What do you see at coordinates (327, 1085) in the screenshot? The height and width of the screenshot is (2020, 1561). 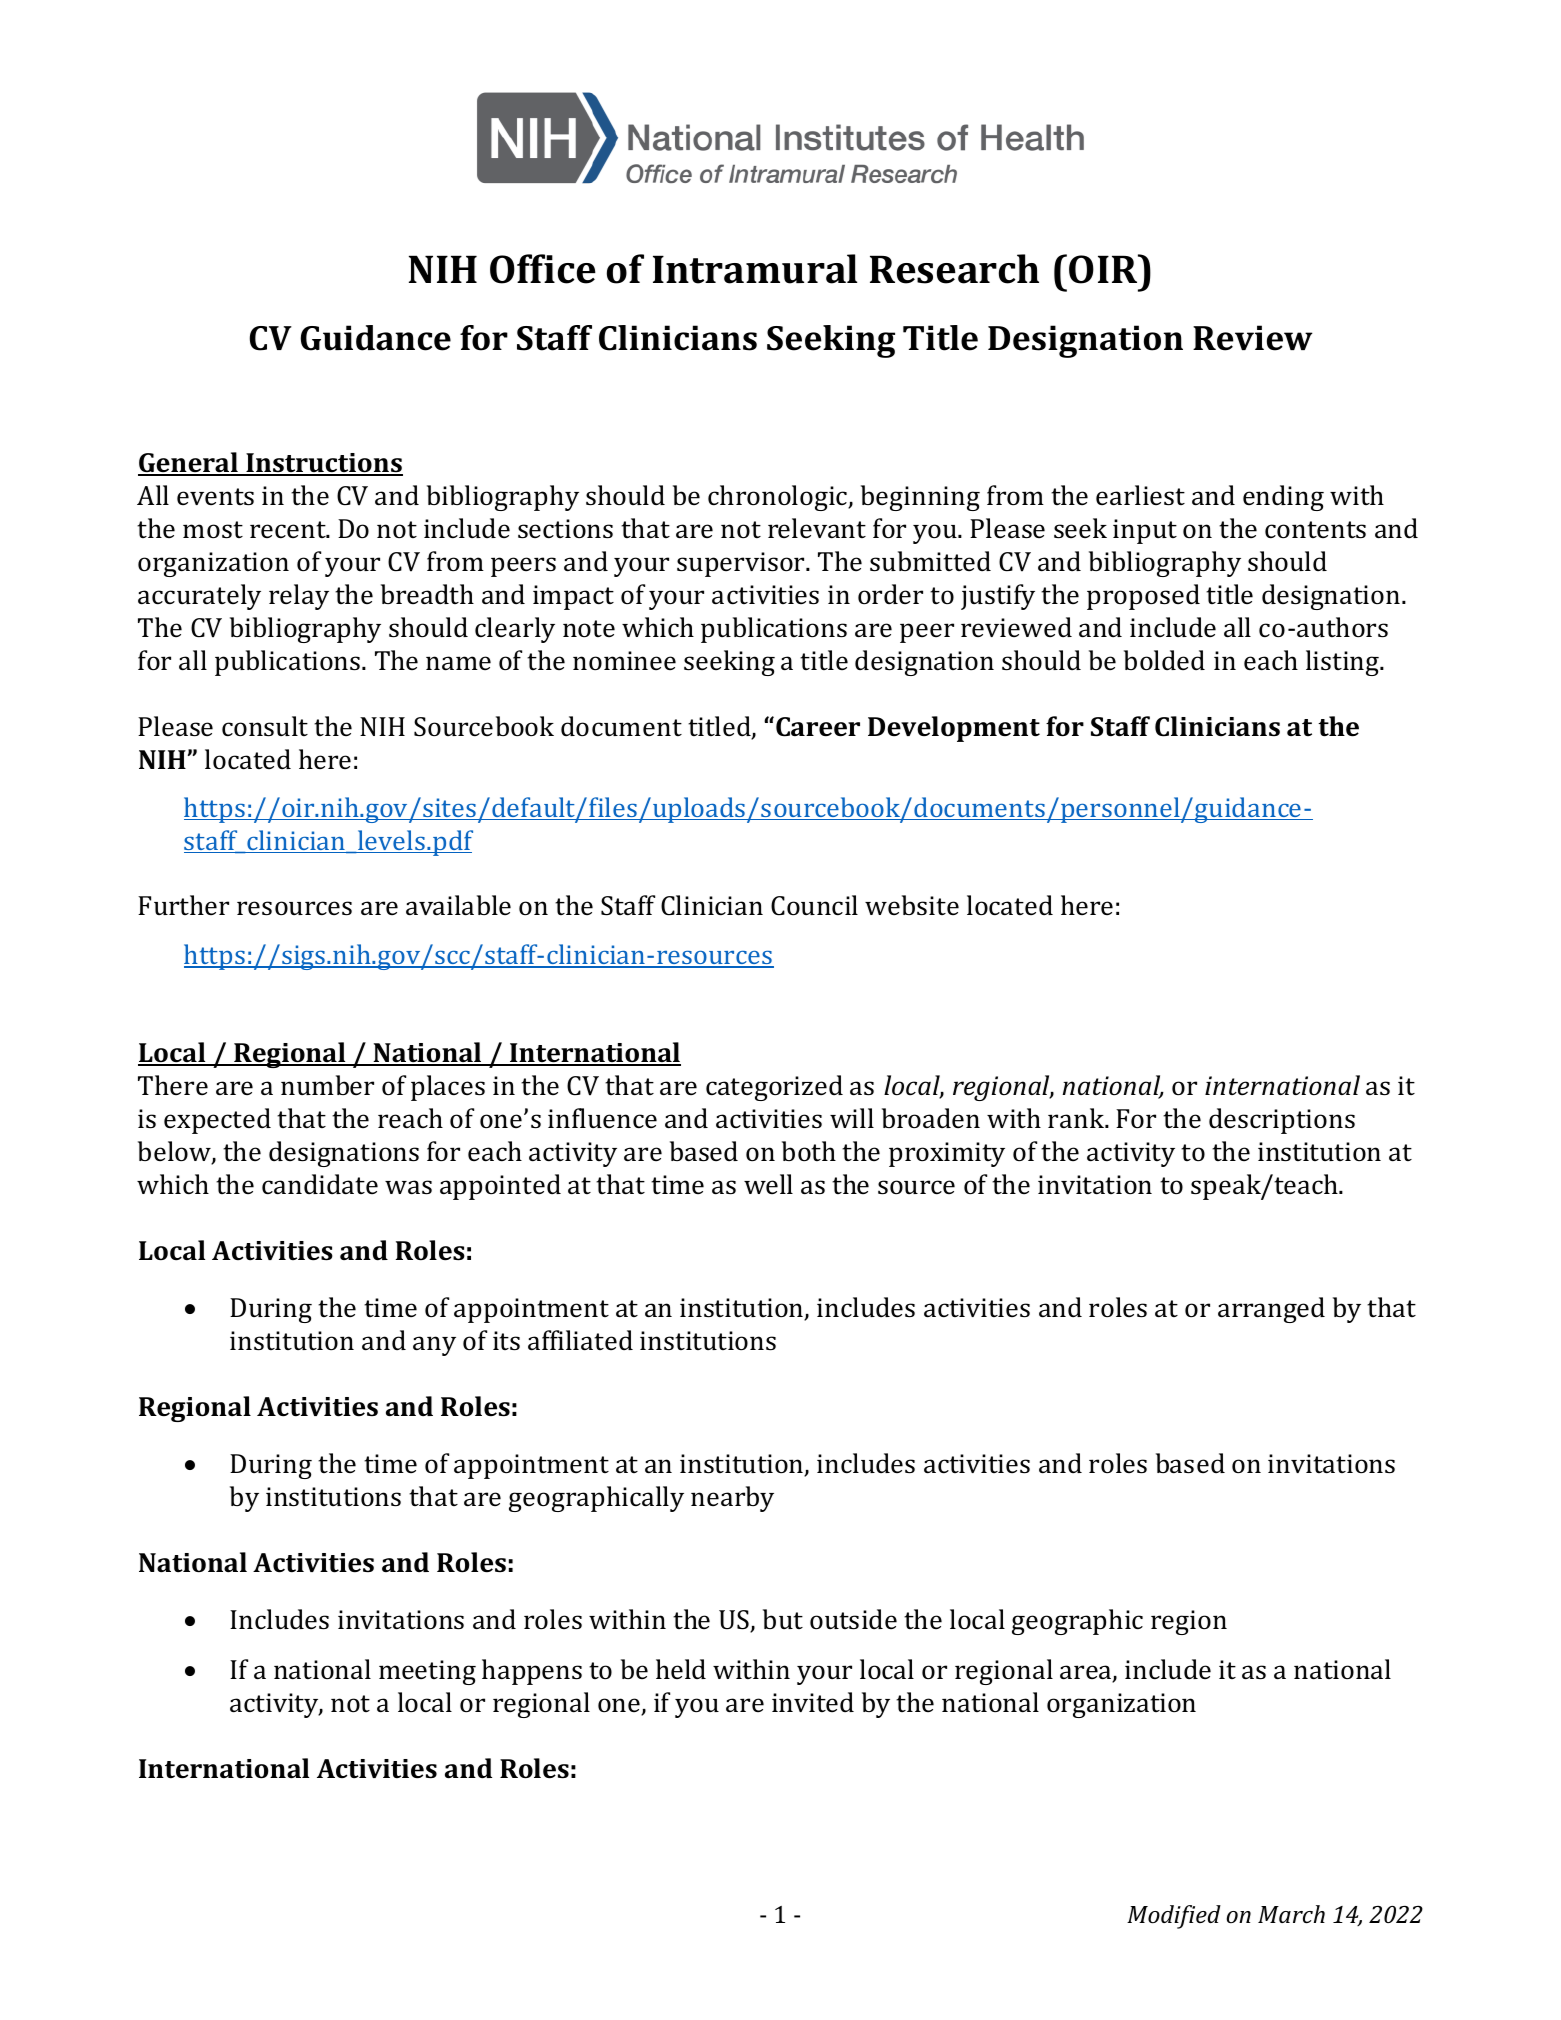 I see `number` at bounding box center [327, 1085].
